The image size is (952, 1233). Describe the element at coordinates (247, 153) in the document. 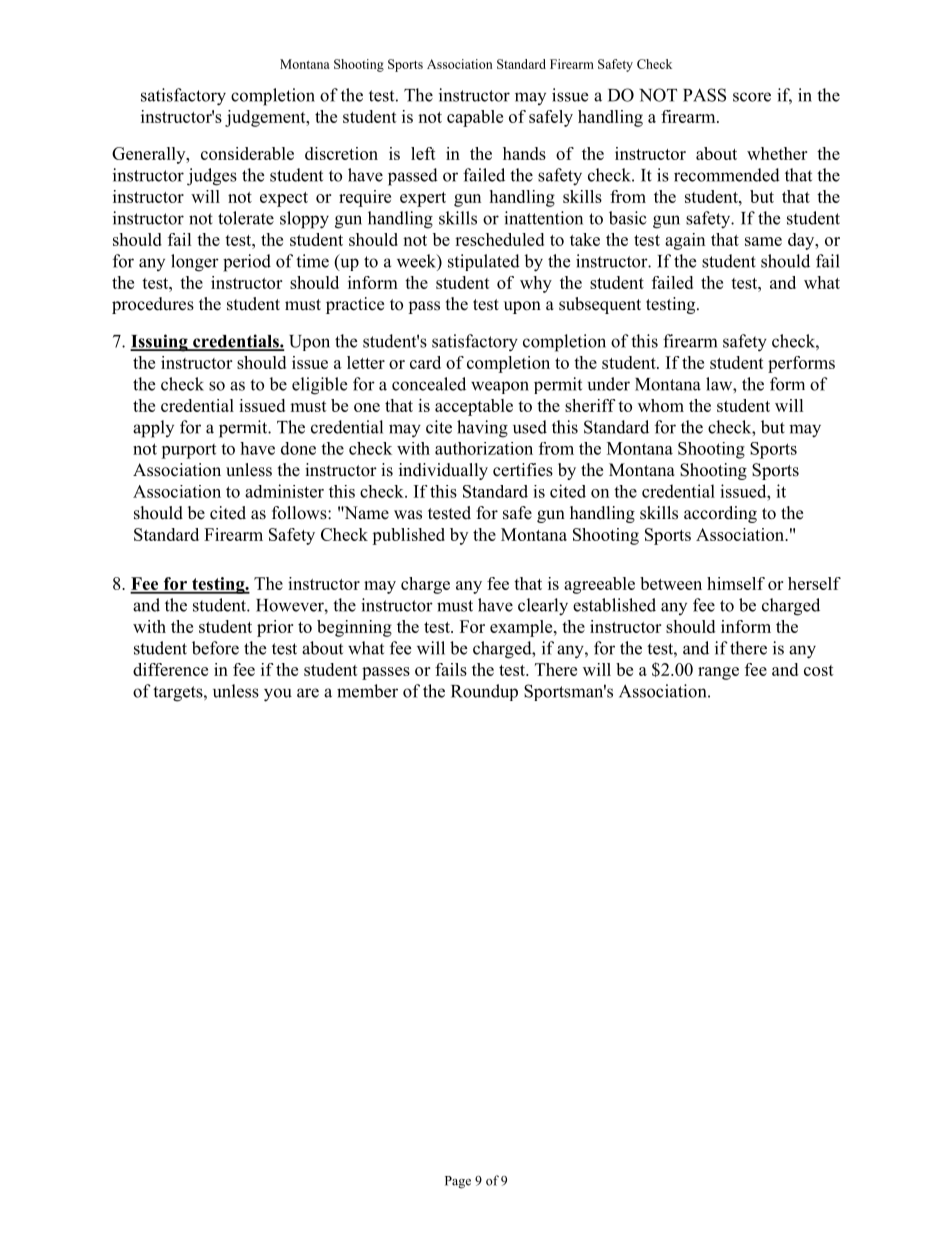

I see `considerable` at that location.
